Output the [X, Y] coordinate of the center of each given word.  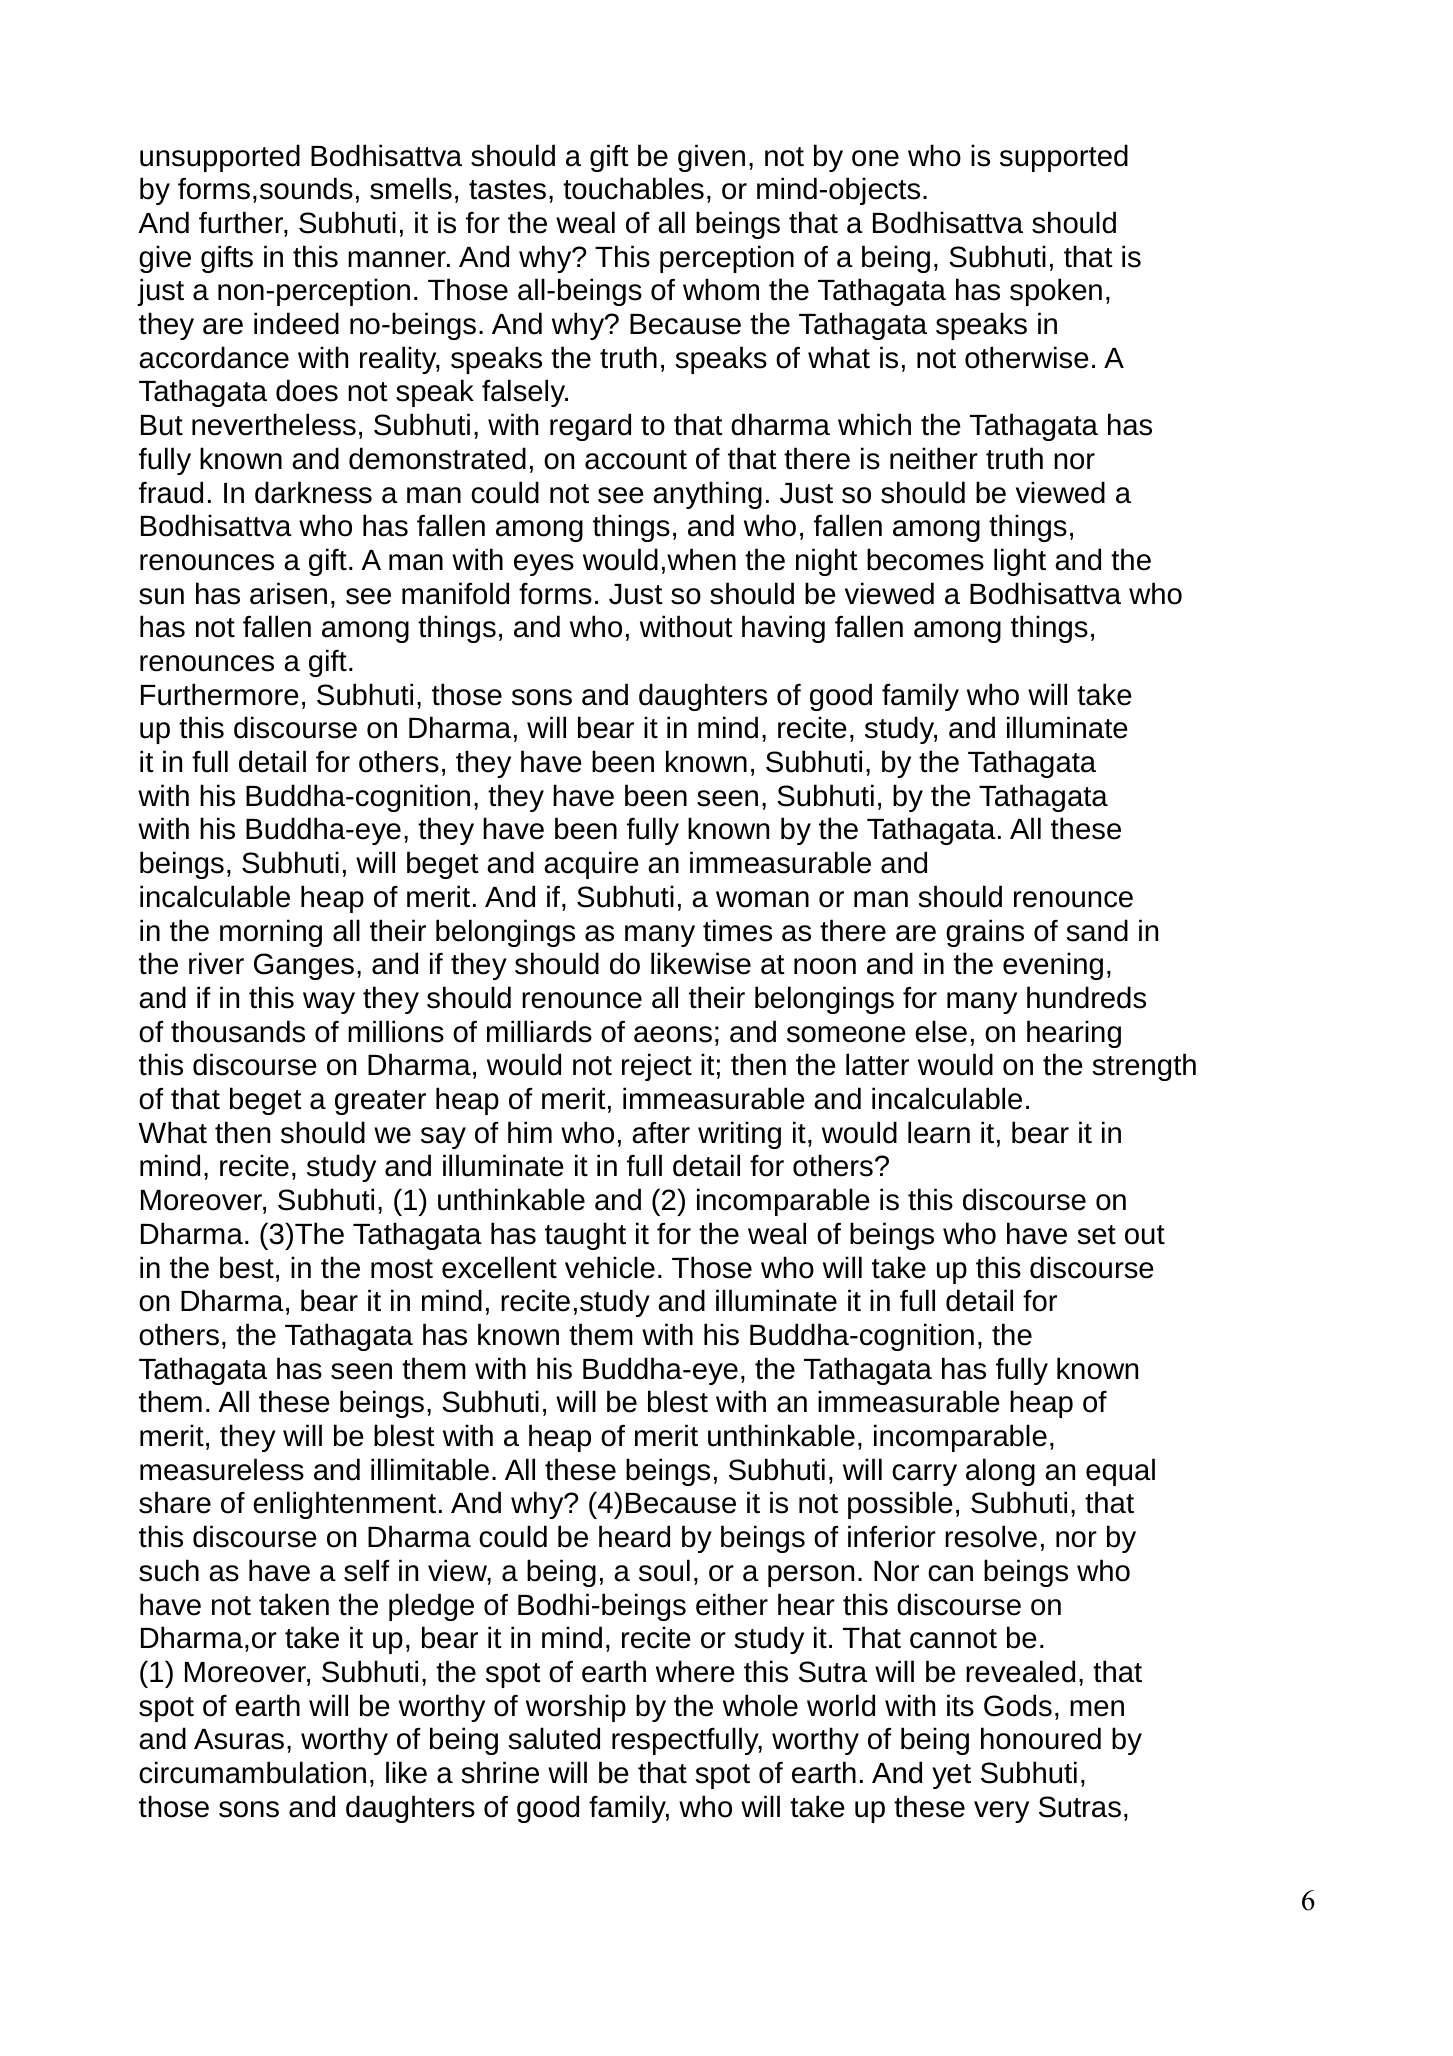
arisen [288, 593]
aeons [673, 1034]
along [1000, 1472]
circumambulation [252, 1772]
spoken [1056, 292]
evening [1053, 966]
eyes [544, 565]
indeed [296, 323]
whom [721, 289]
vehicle [610, 1267]
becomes [925, 559]
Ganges [304, 966]
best [247, 1267]
